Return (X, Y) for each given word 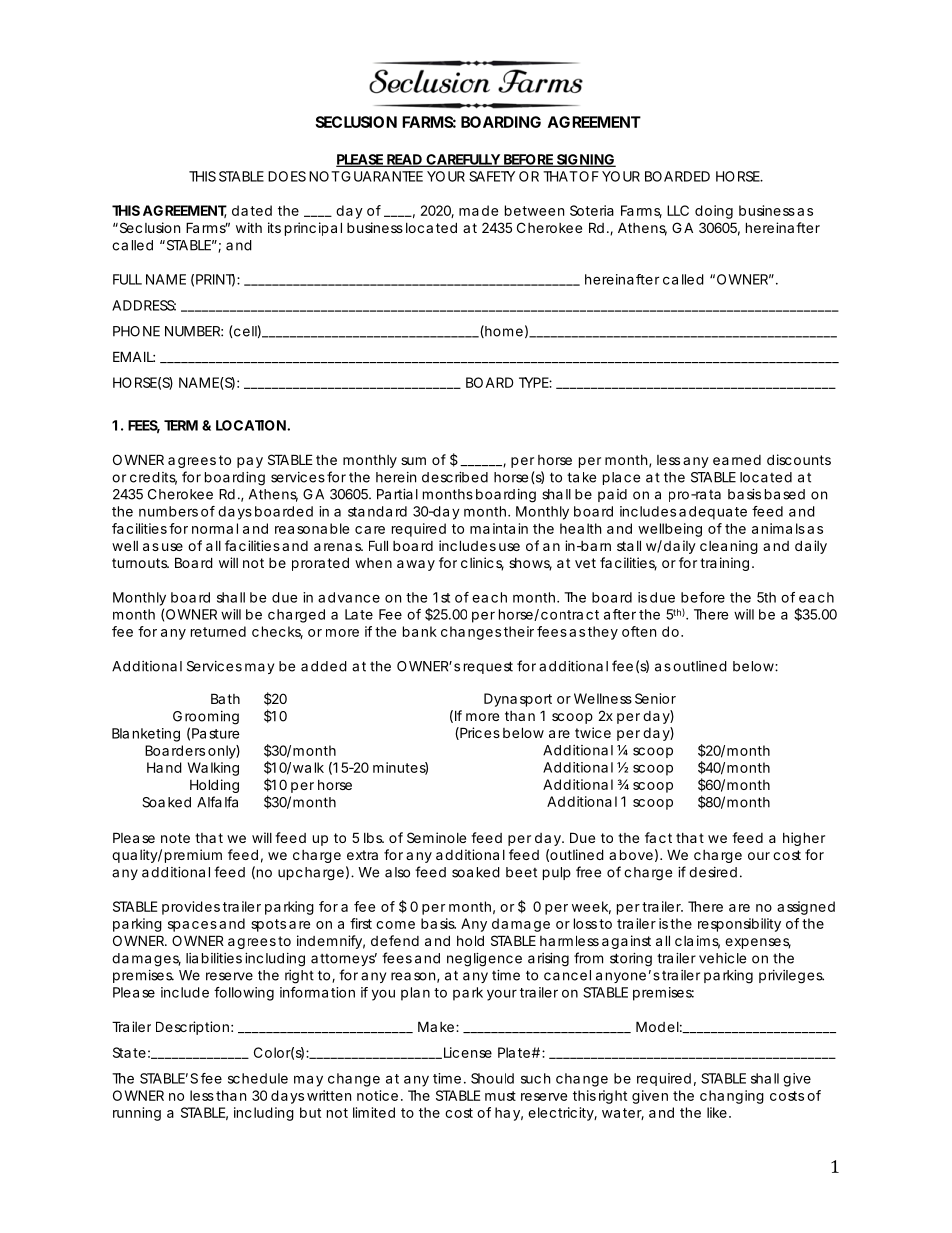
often (639, 631)
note (175, 838)
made (478, 210)
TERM (181, 425)
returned (218, 631)
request (488, 667)
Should (492, 1078)
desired (713, 872)
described (455, 477)
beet (521, 872)
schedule (258, 1078)
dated (252, 210)
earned (737, 460)
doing (714, 212)
